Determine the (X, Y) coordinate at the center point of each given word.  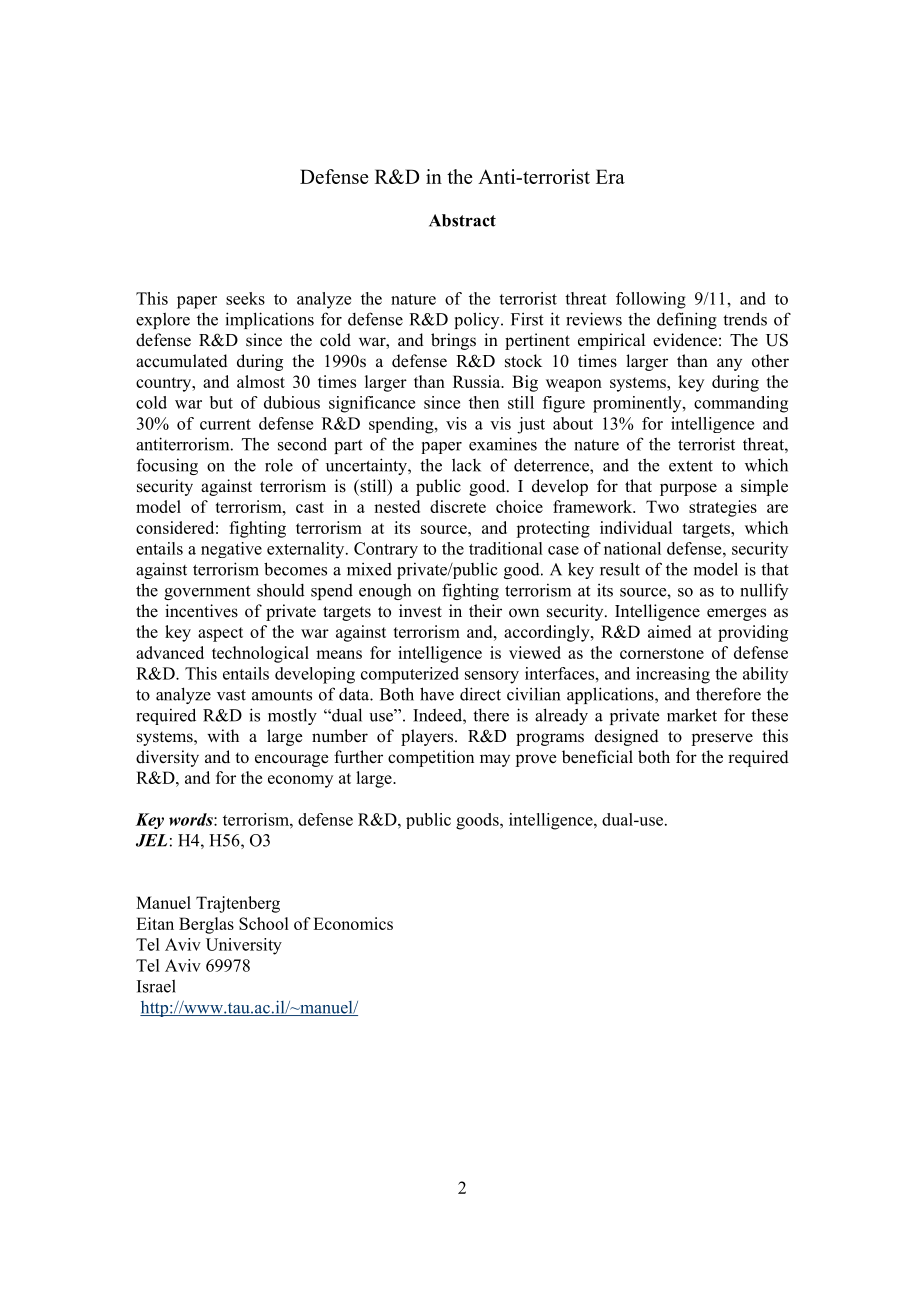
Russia (478, 381)
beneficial (597, 757)
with (223, 735)
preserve (722, 739)
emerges (736, 614)
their (485, 611)
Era (610, 176)
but (221, 402)
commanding (741, 404)
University (244, 946)
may (495, 760)
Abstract (462, 220)
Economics (353, 923)
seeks (245, 298)
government (207, 592)
